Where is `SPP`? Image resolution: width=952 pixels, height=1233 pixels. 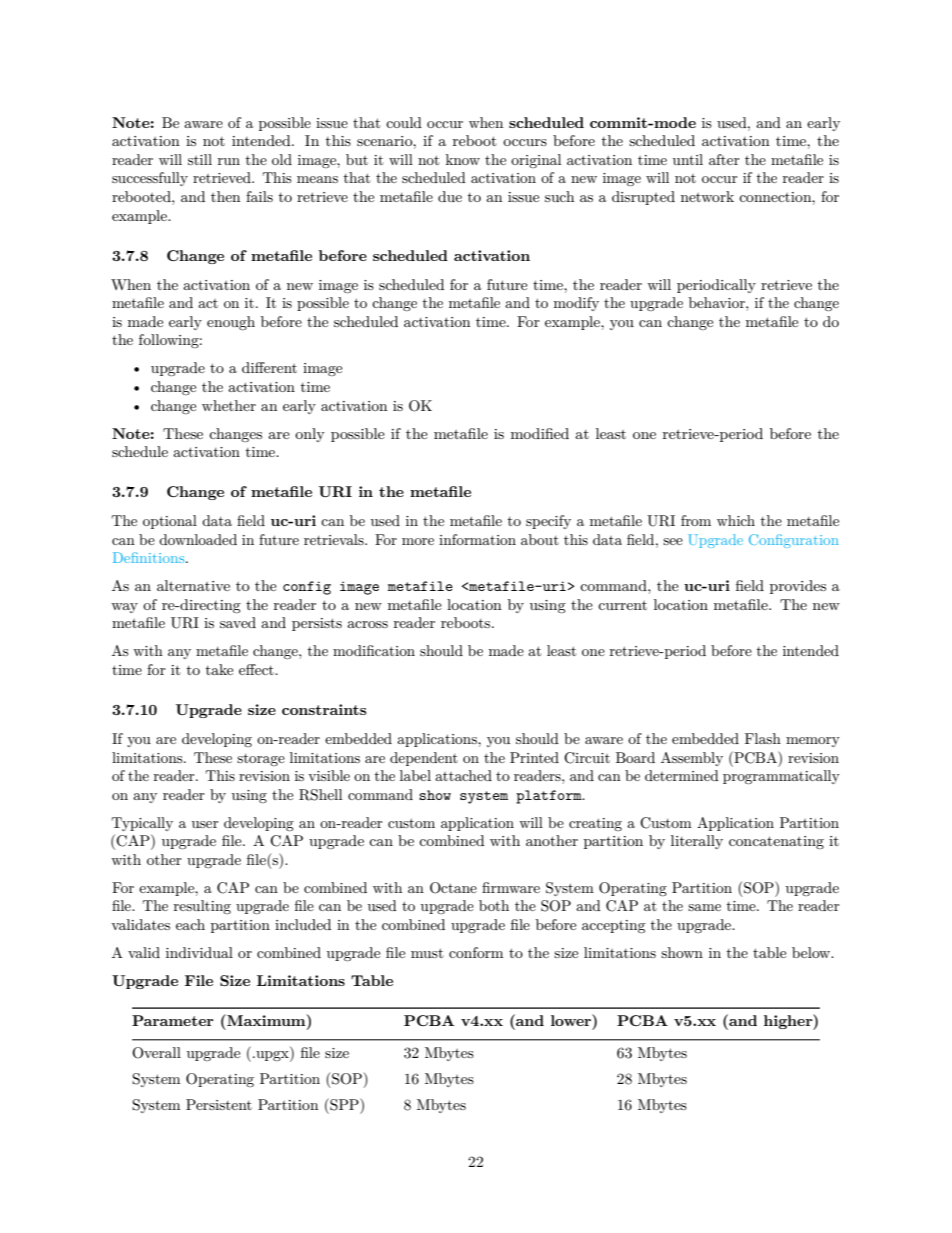 SPP is located at coordinates (344, 1104).
